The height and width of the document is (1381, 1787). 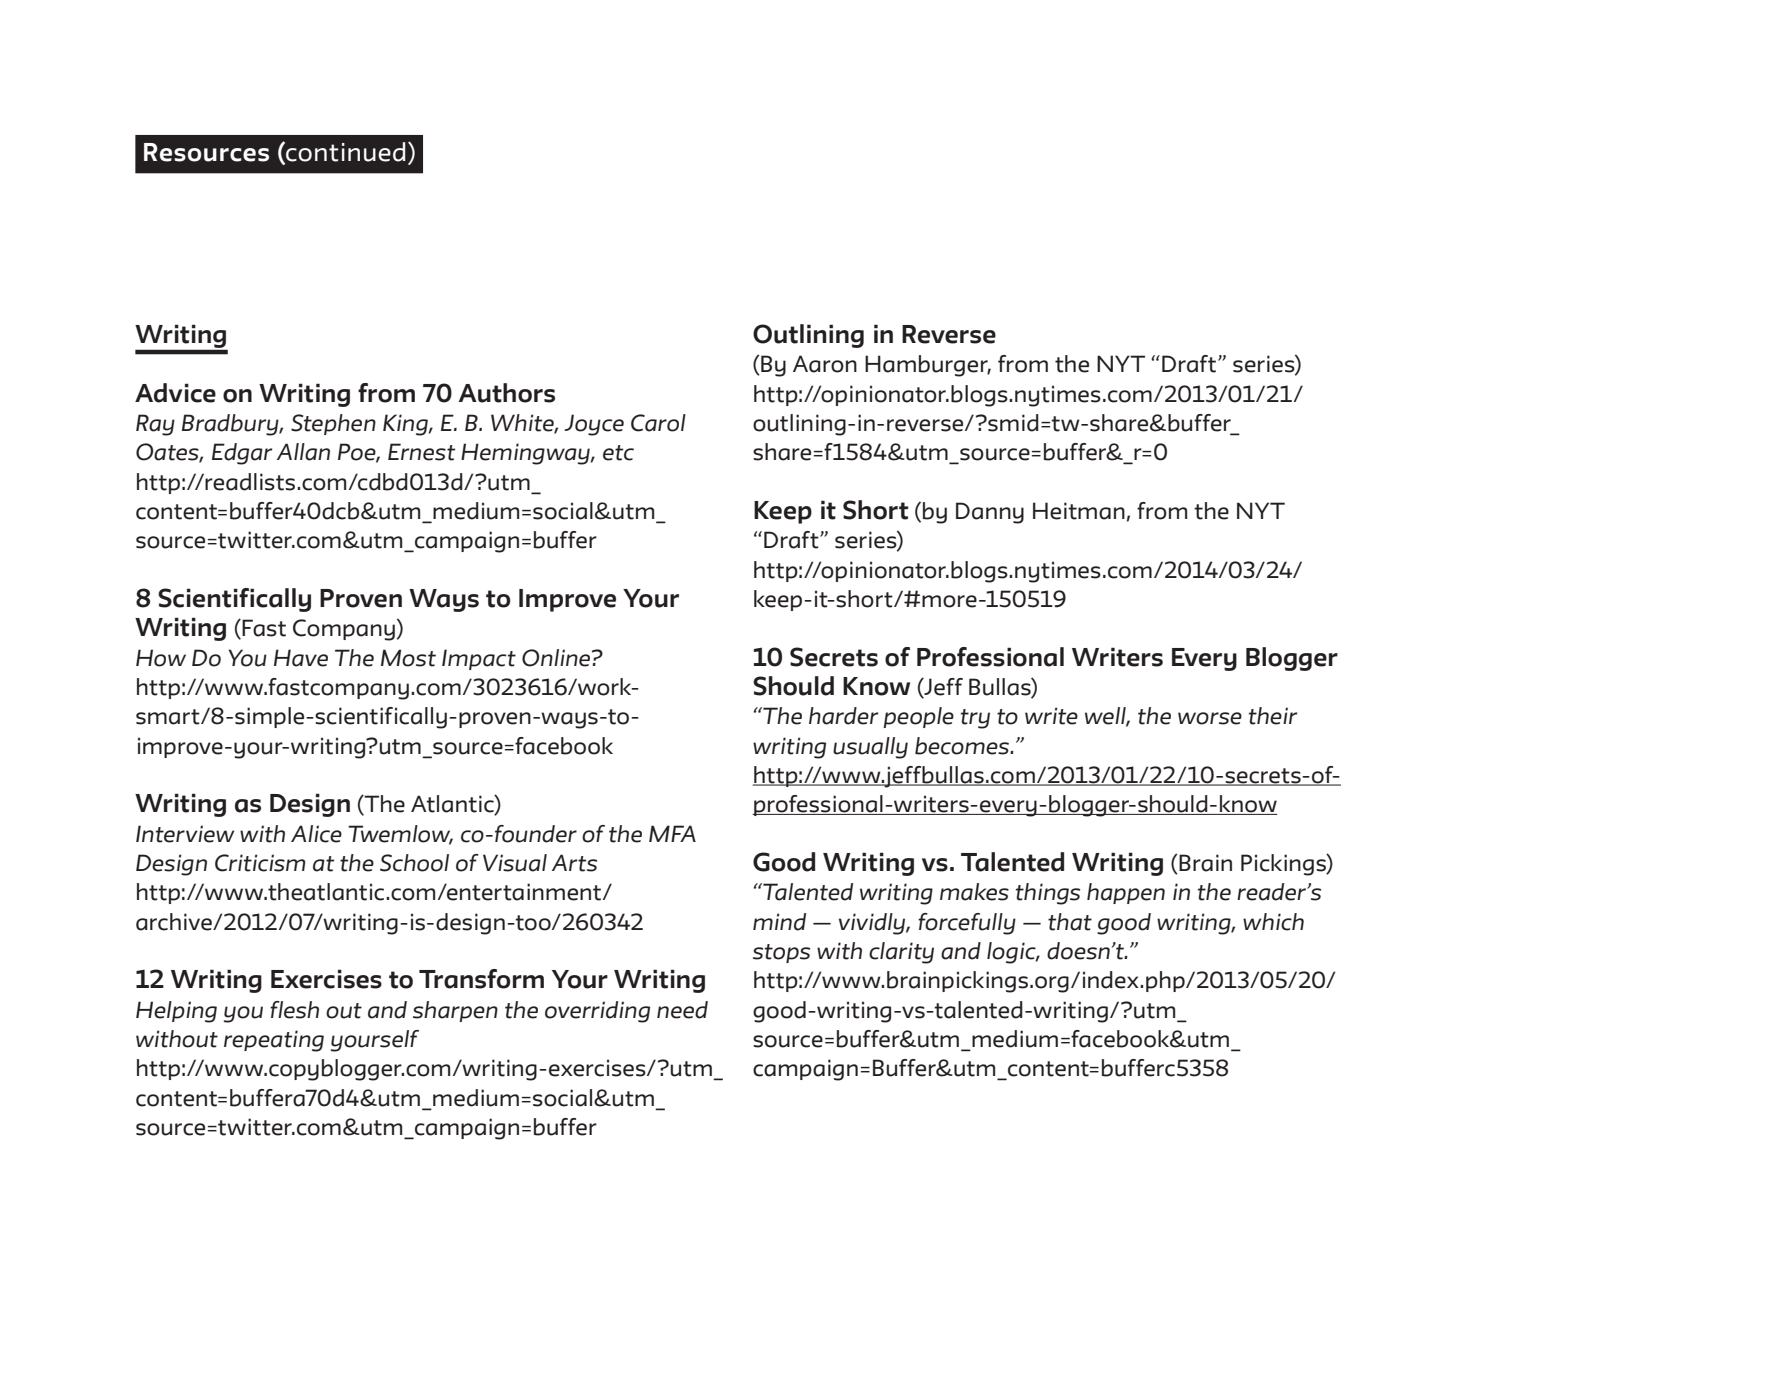 What do you see at coordinates (301, 658) in the document?
I see `Have` at bounding box center [301, 658].
